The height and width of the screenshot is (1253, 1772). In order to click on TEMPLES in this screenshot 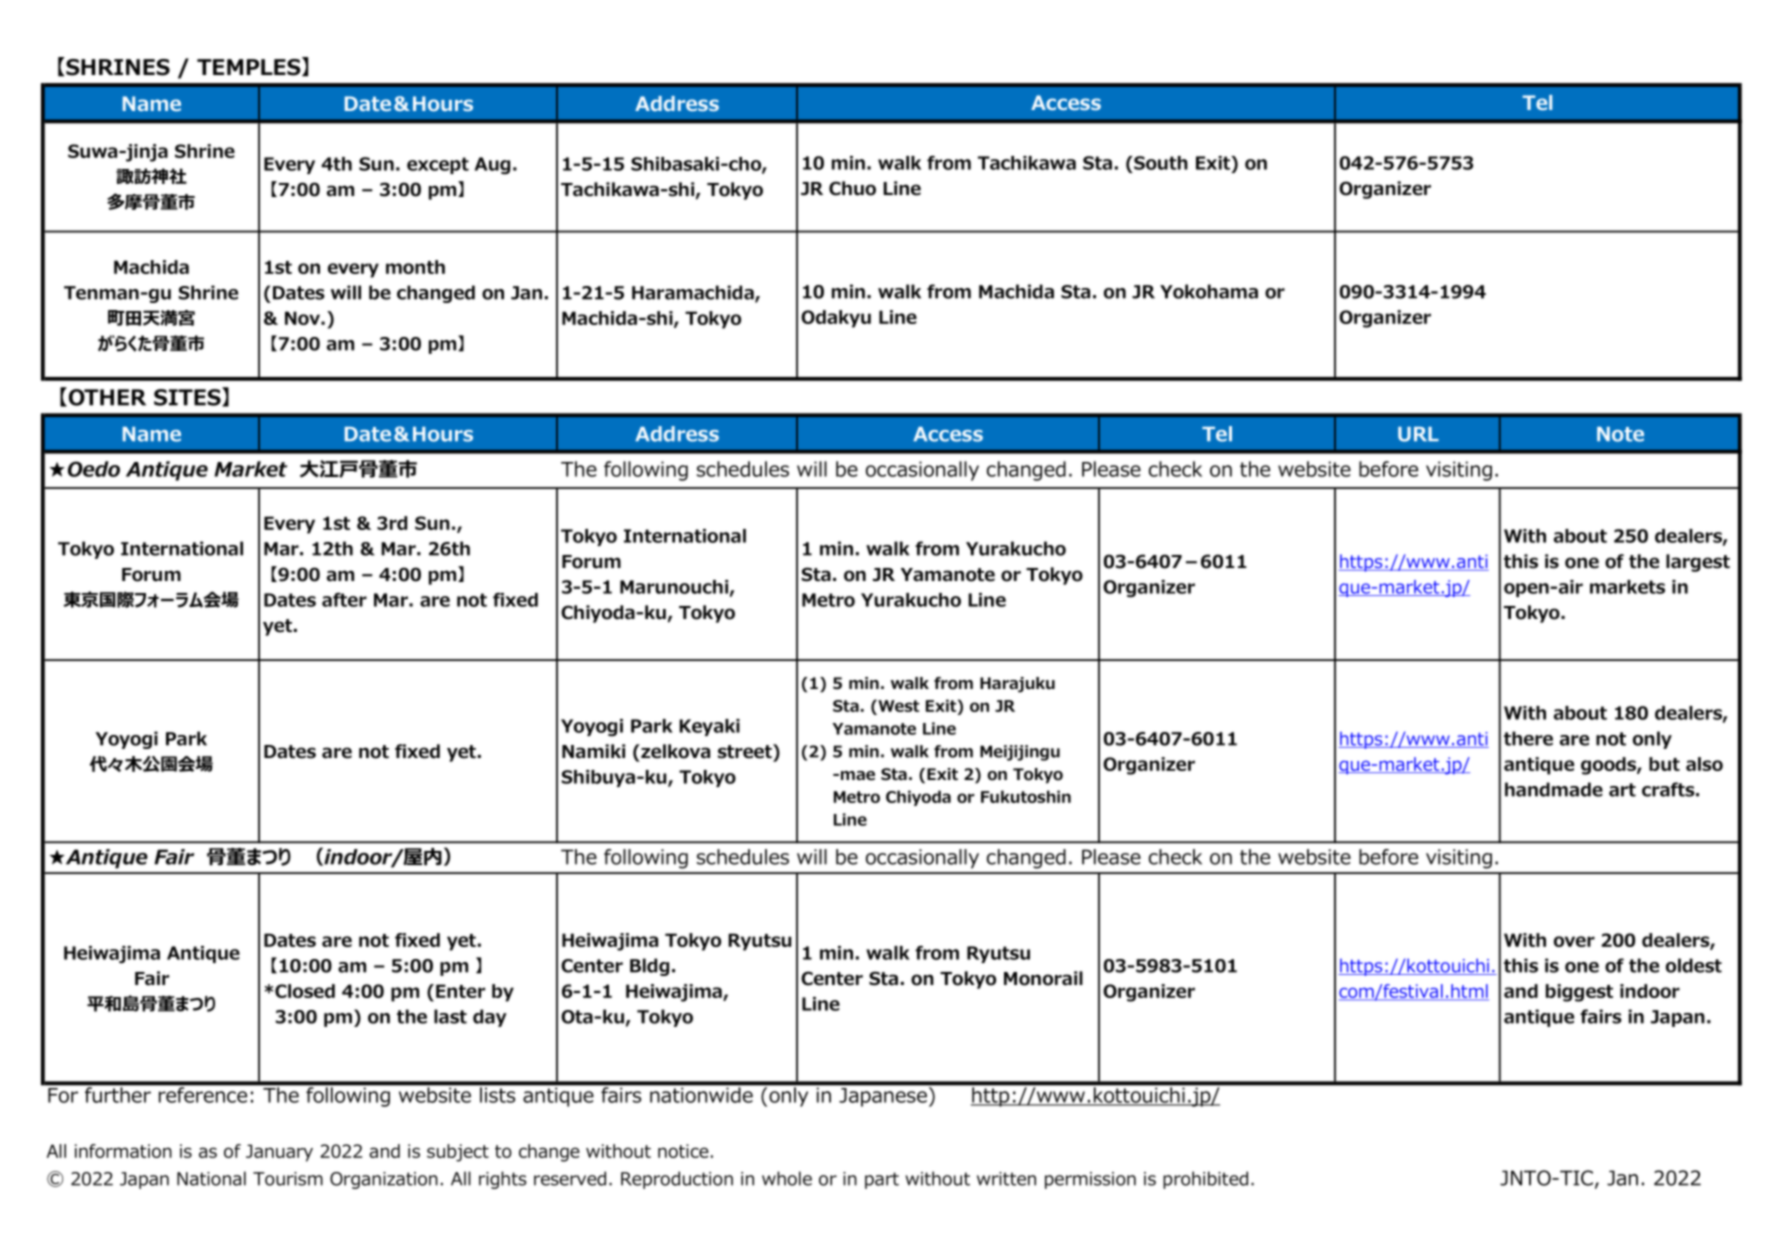, I will do `click(250, 66)`.
